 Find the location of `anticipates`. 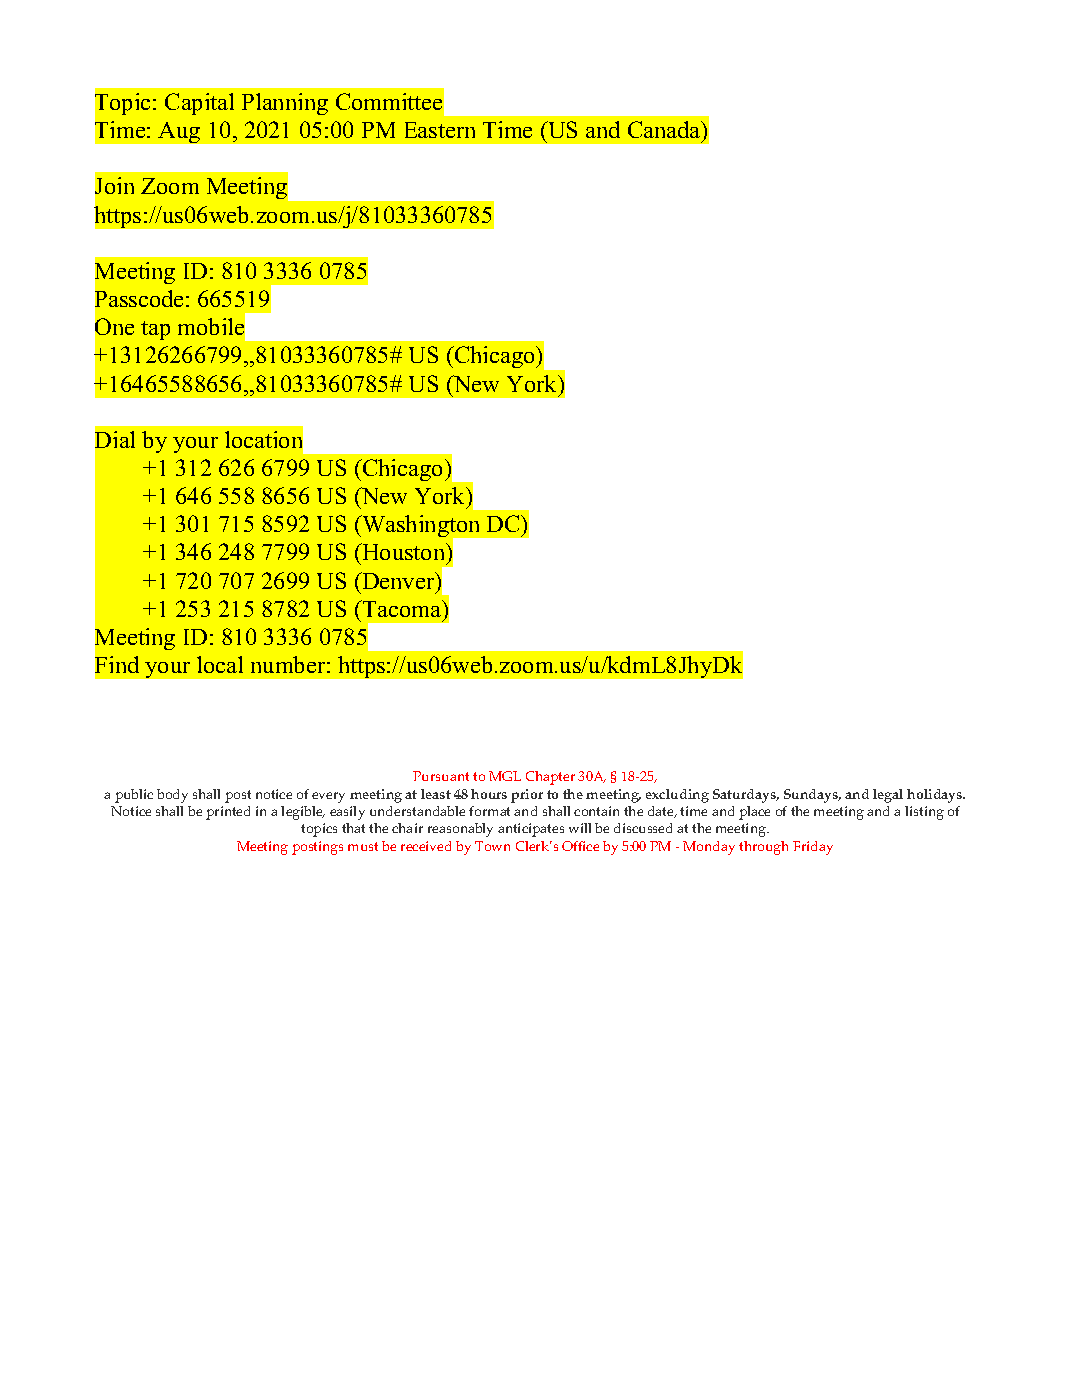

anticipates is located at coordinates (531, 830).
